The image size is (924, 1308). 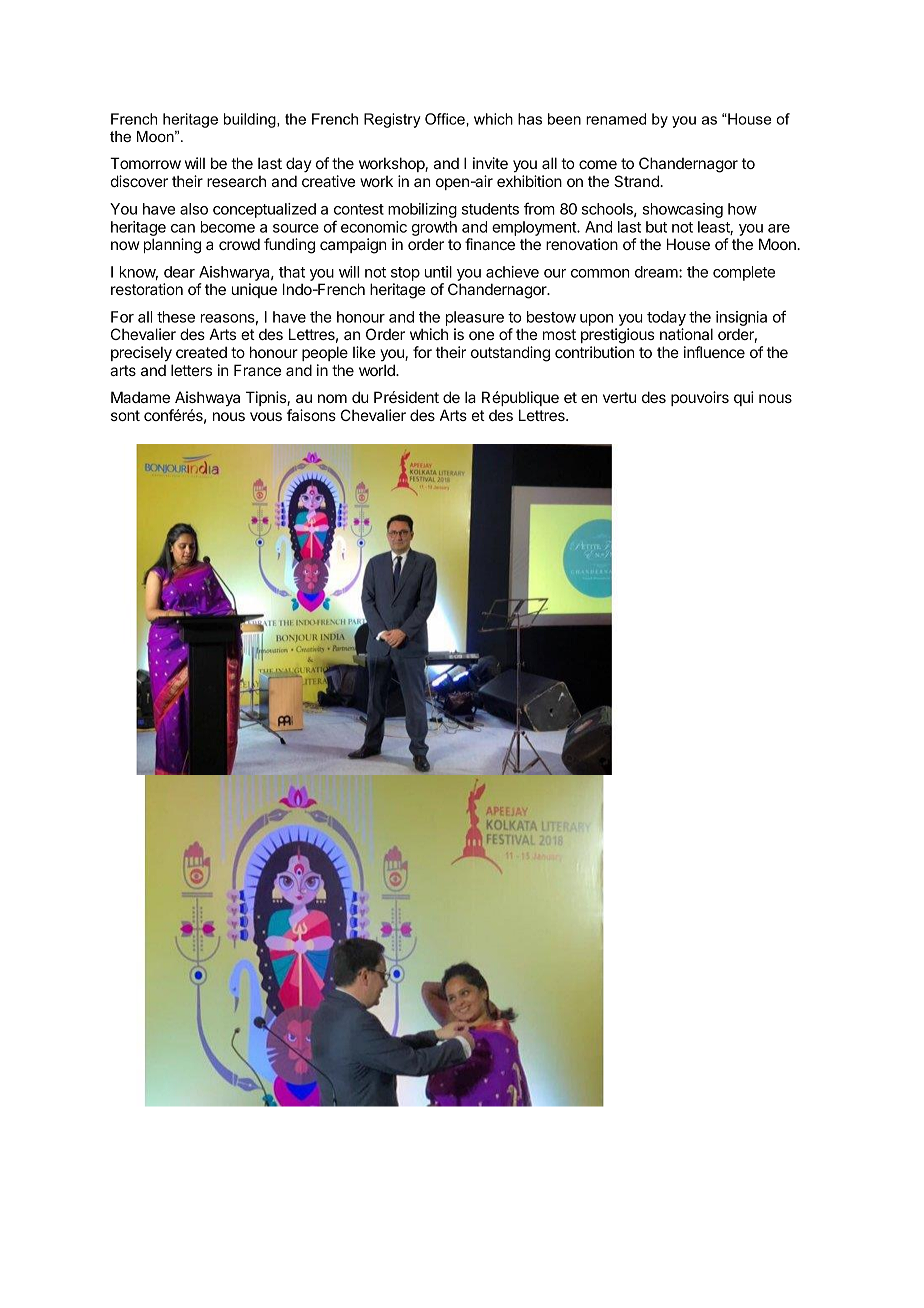 What do you see at coordinates (434, 228) in the screenshot?
I see `growth` at bounding box center [434, 228].
